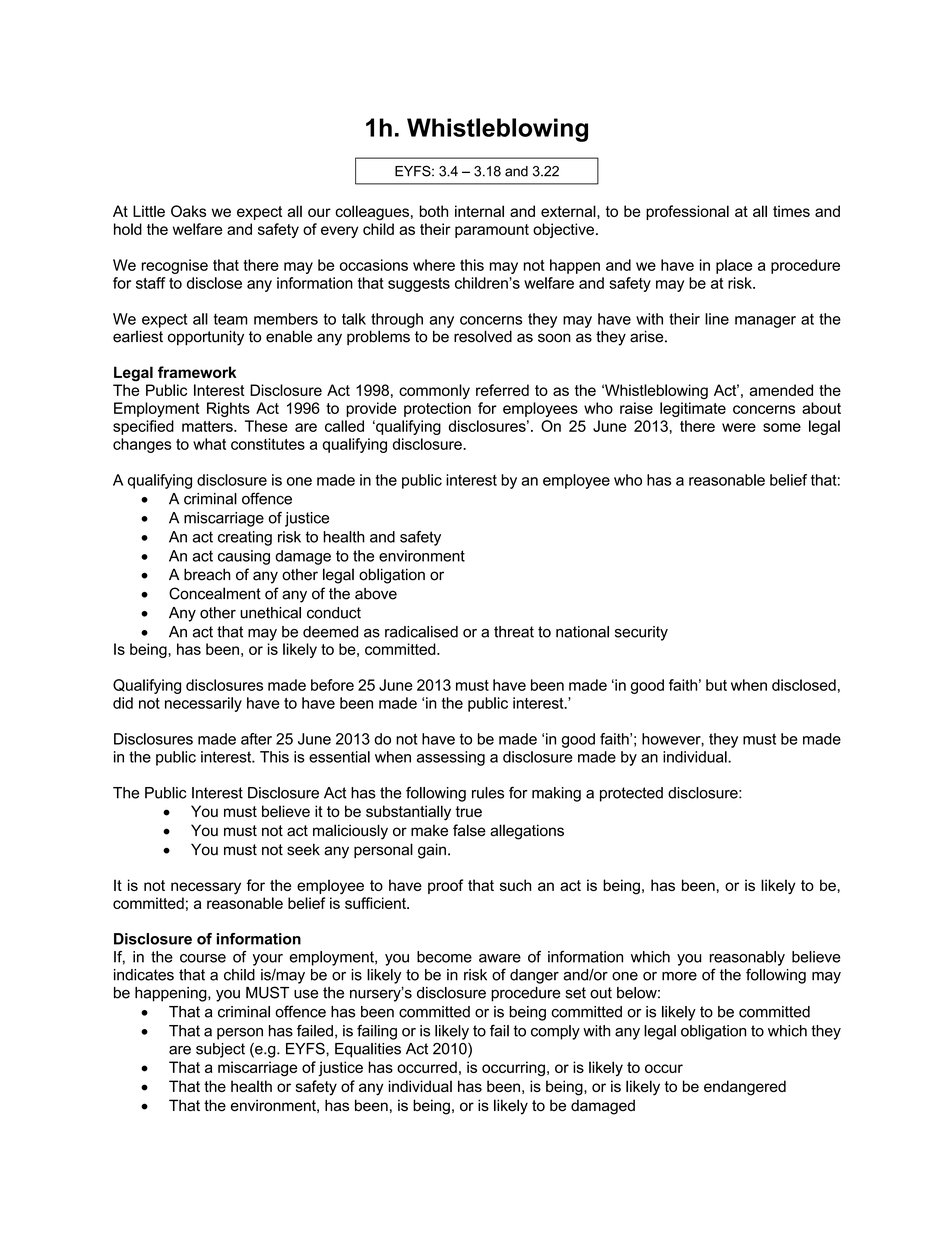  I want to click on comply, so click(555, 1032).
